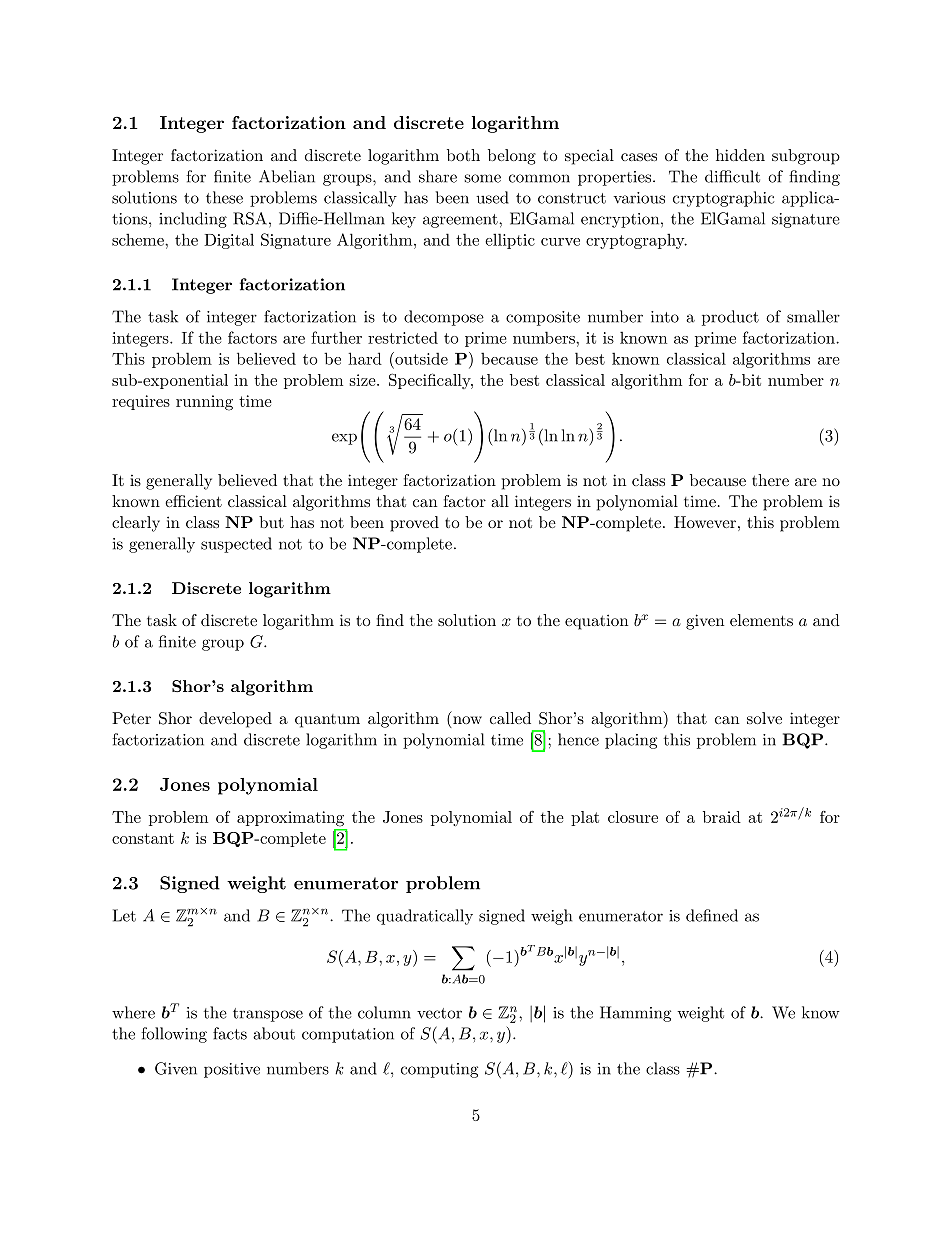 This page has width=952, height=1233. Describe the element at coordinates (235, 720) in the page. I see `developed` at that location.
